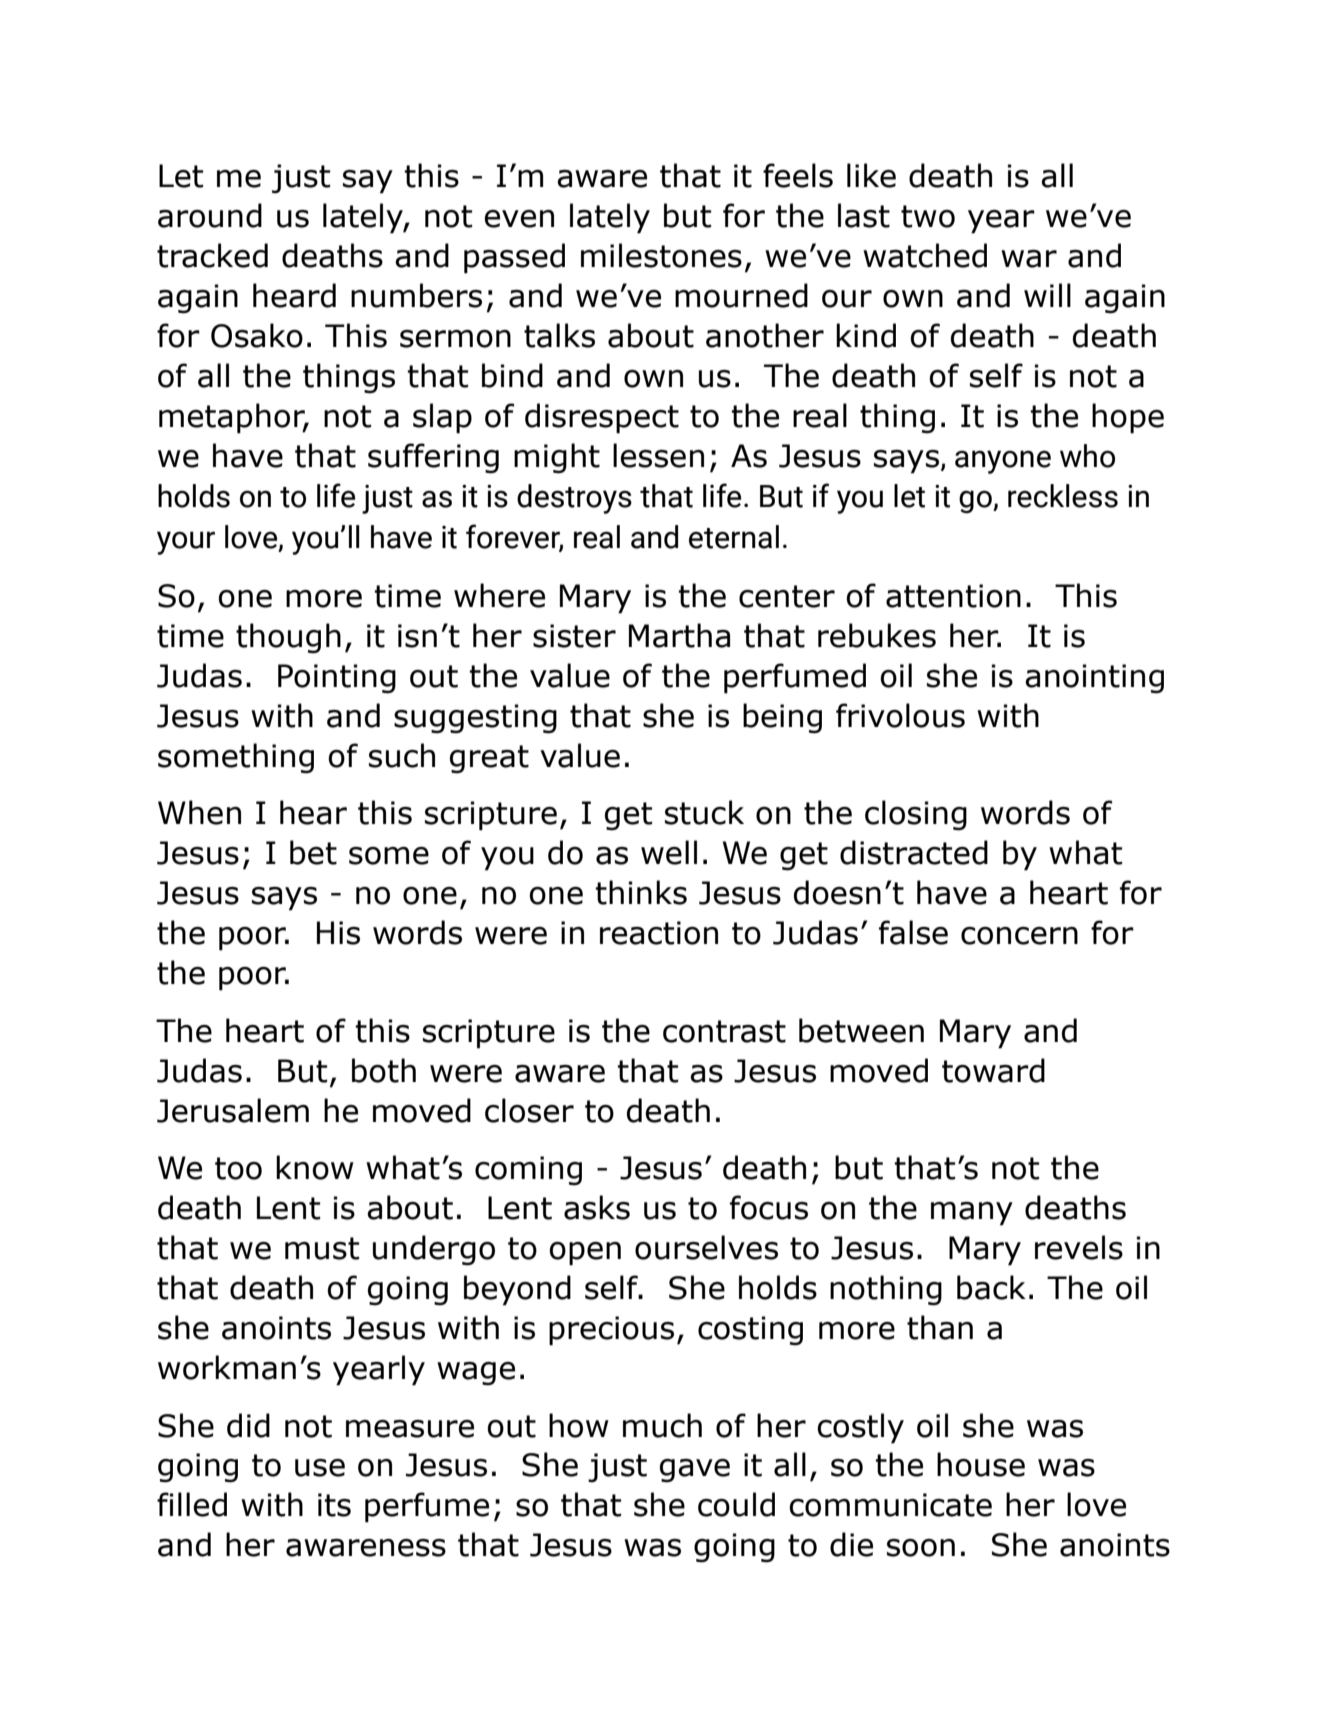 This page has width=1333, height=1725. I want to click on house, so click(981, 1464).
